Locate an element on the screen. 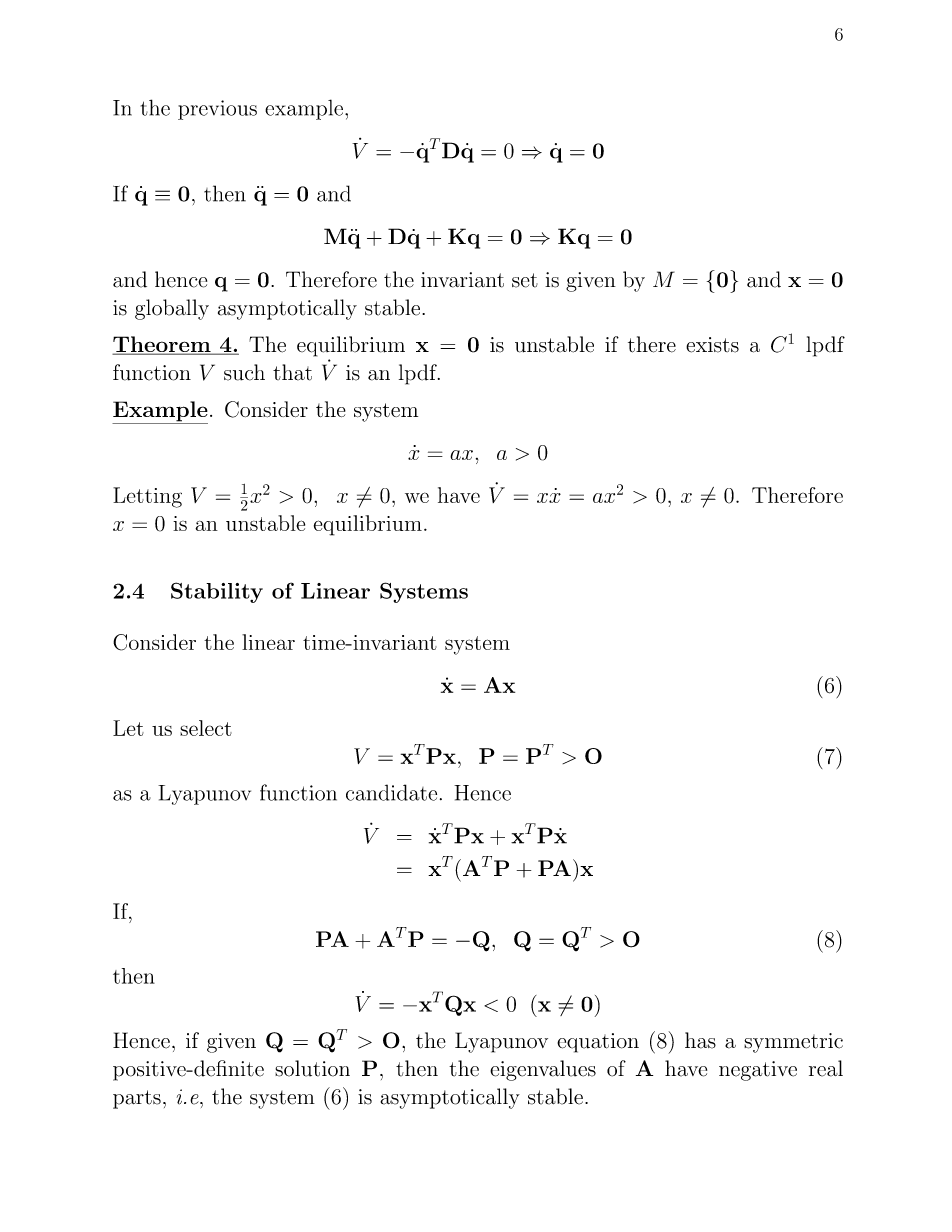 This screenshot has height=1232, width=952. that is located at coordinates (292, 372).
